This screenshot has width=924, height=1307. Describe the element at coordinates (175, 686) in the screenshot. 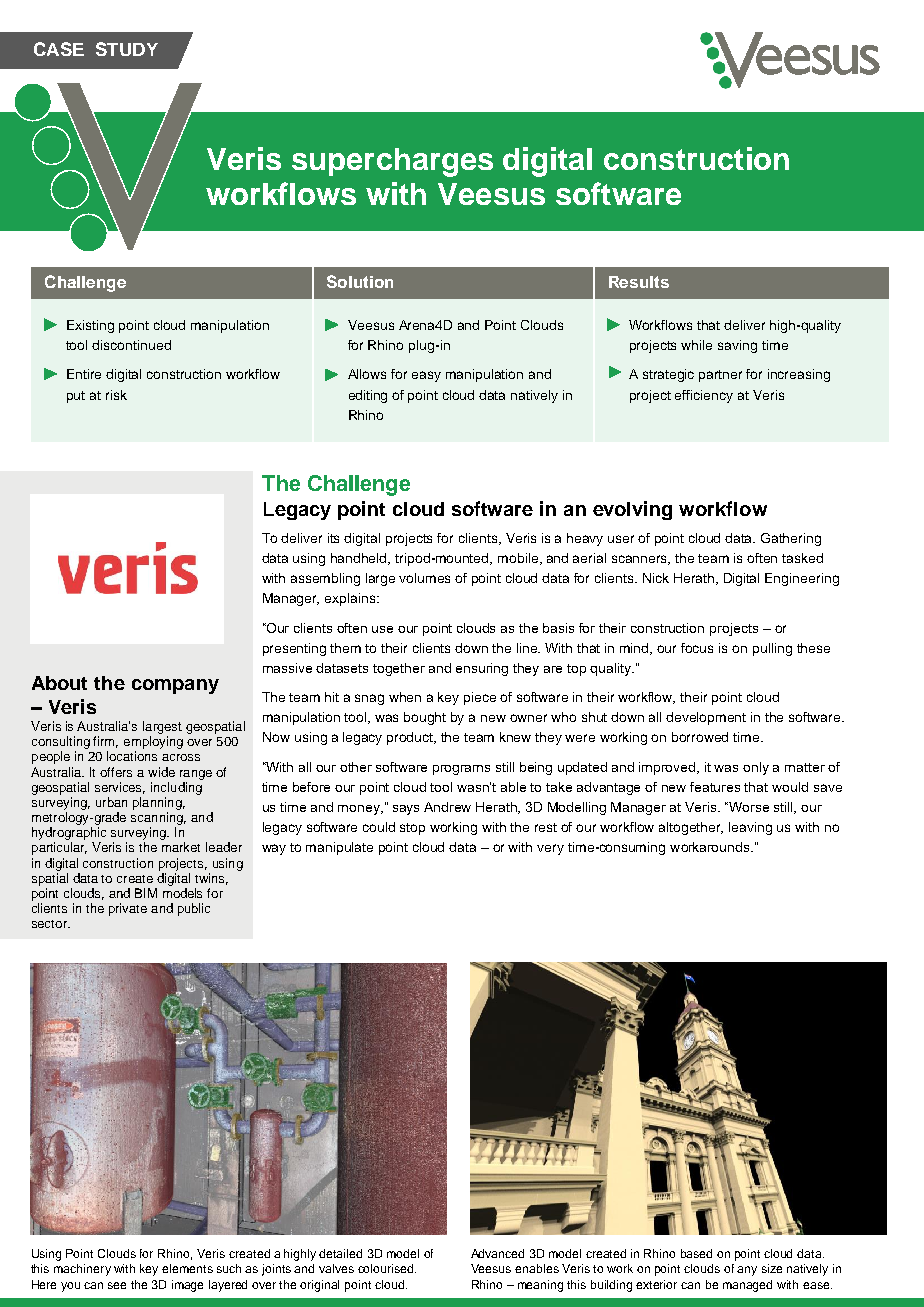

I see `company` at that location.
